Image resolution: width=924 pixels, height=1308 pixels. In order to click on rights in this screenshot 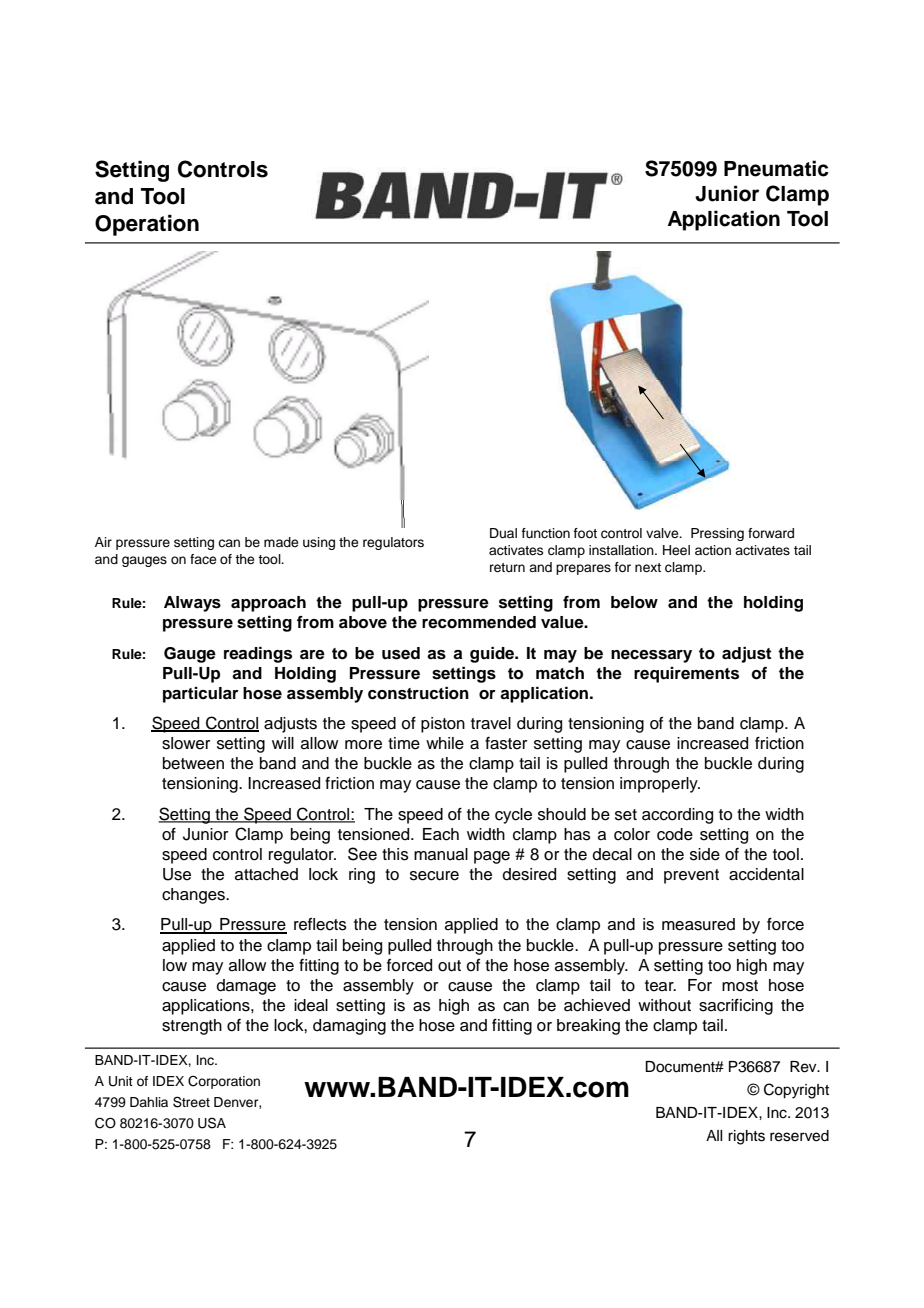, I will do `click(746, 1137)`.
